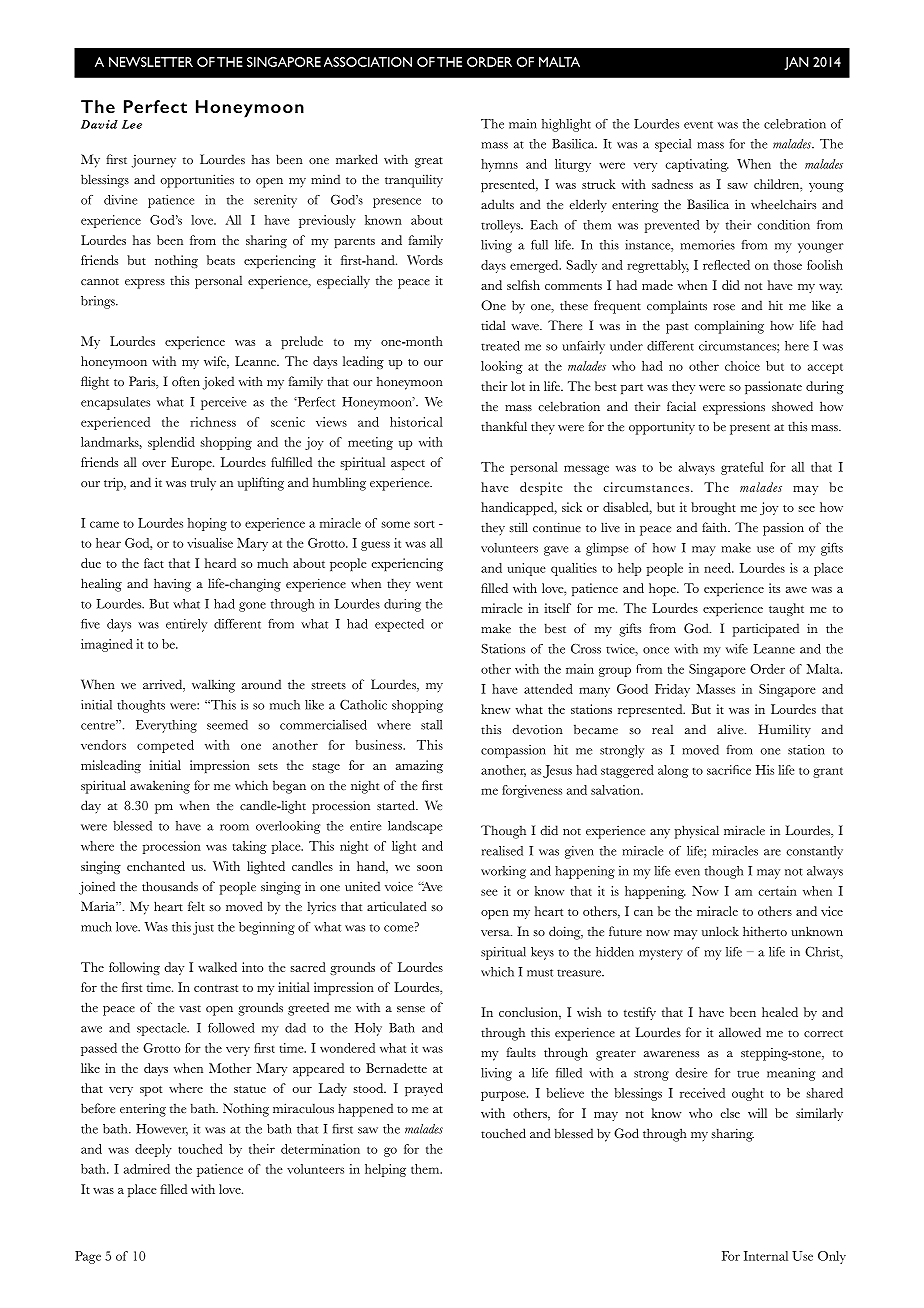 The height and width of the image is (1308, 924). Describe the element at coordinates (504, 1096) in the image. I see `purpose` at that location.
